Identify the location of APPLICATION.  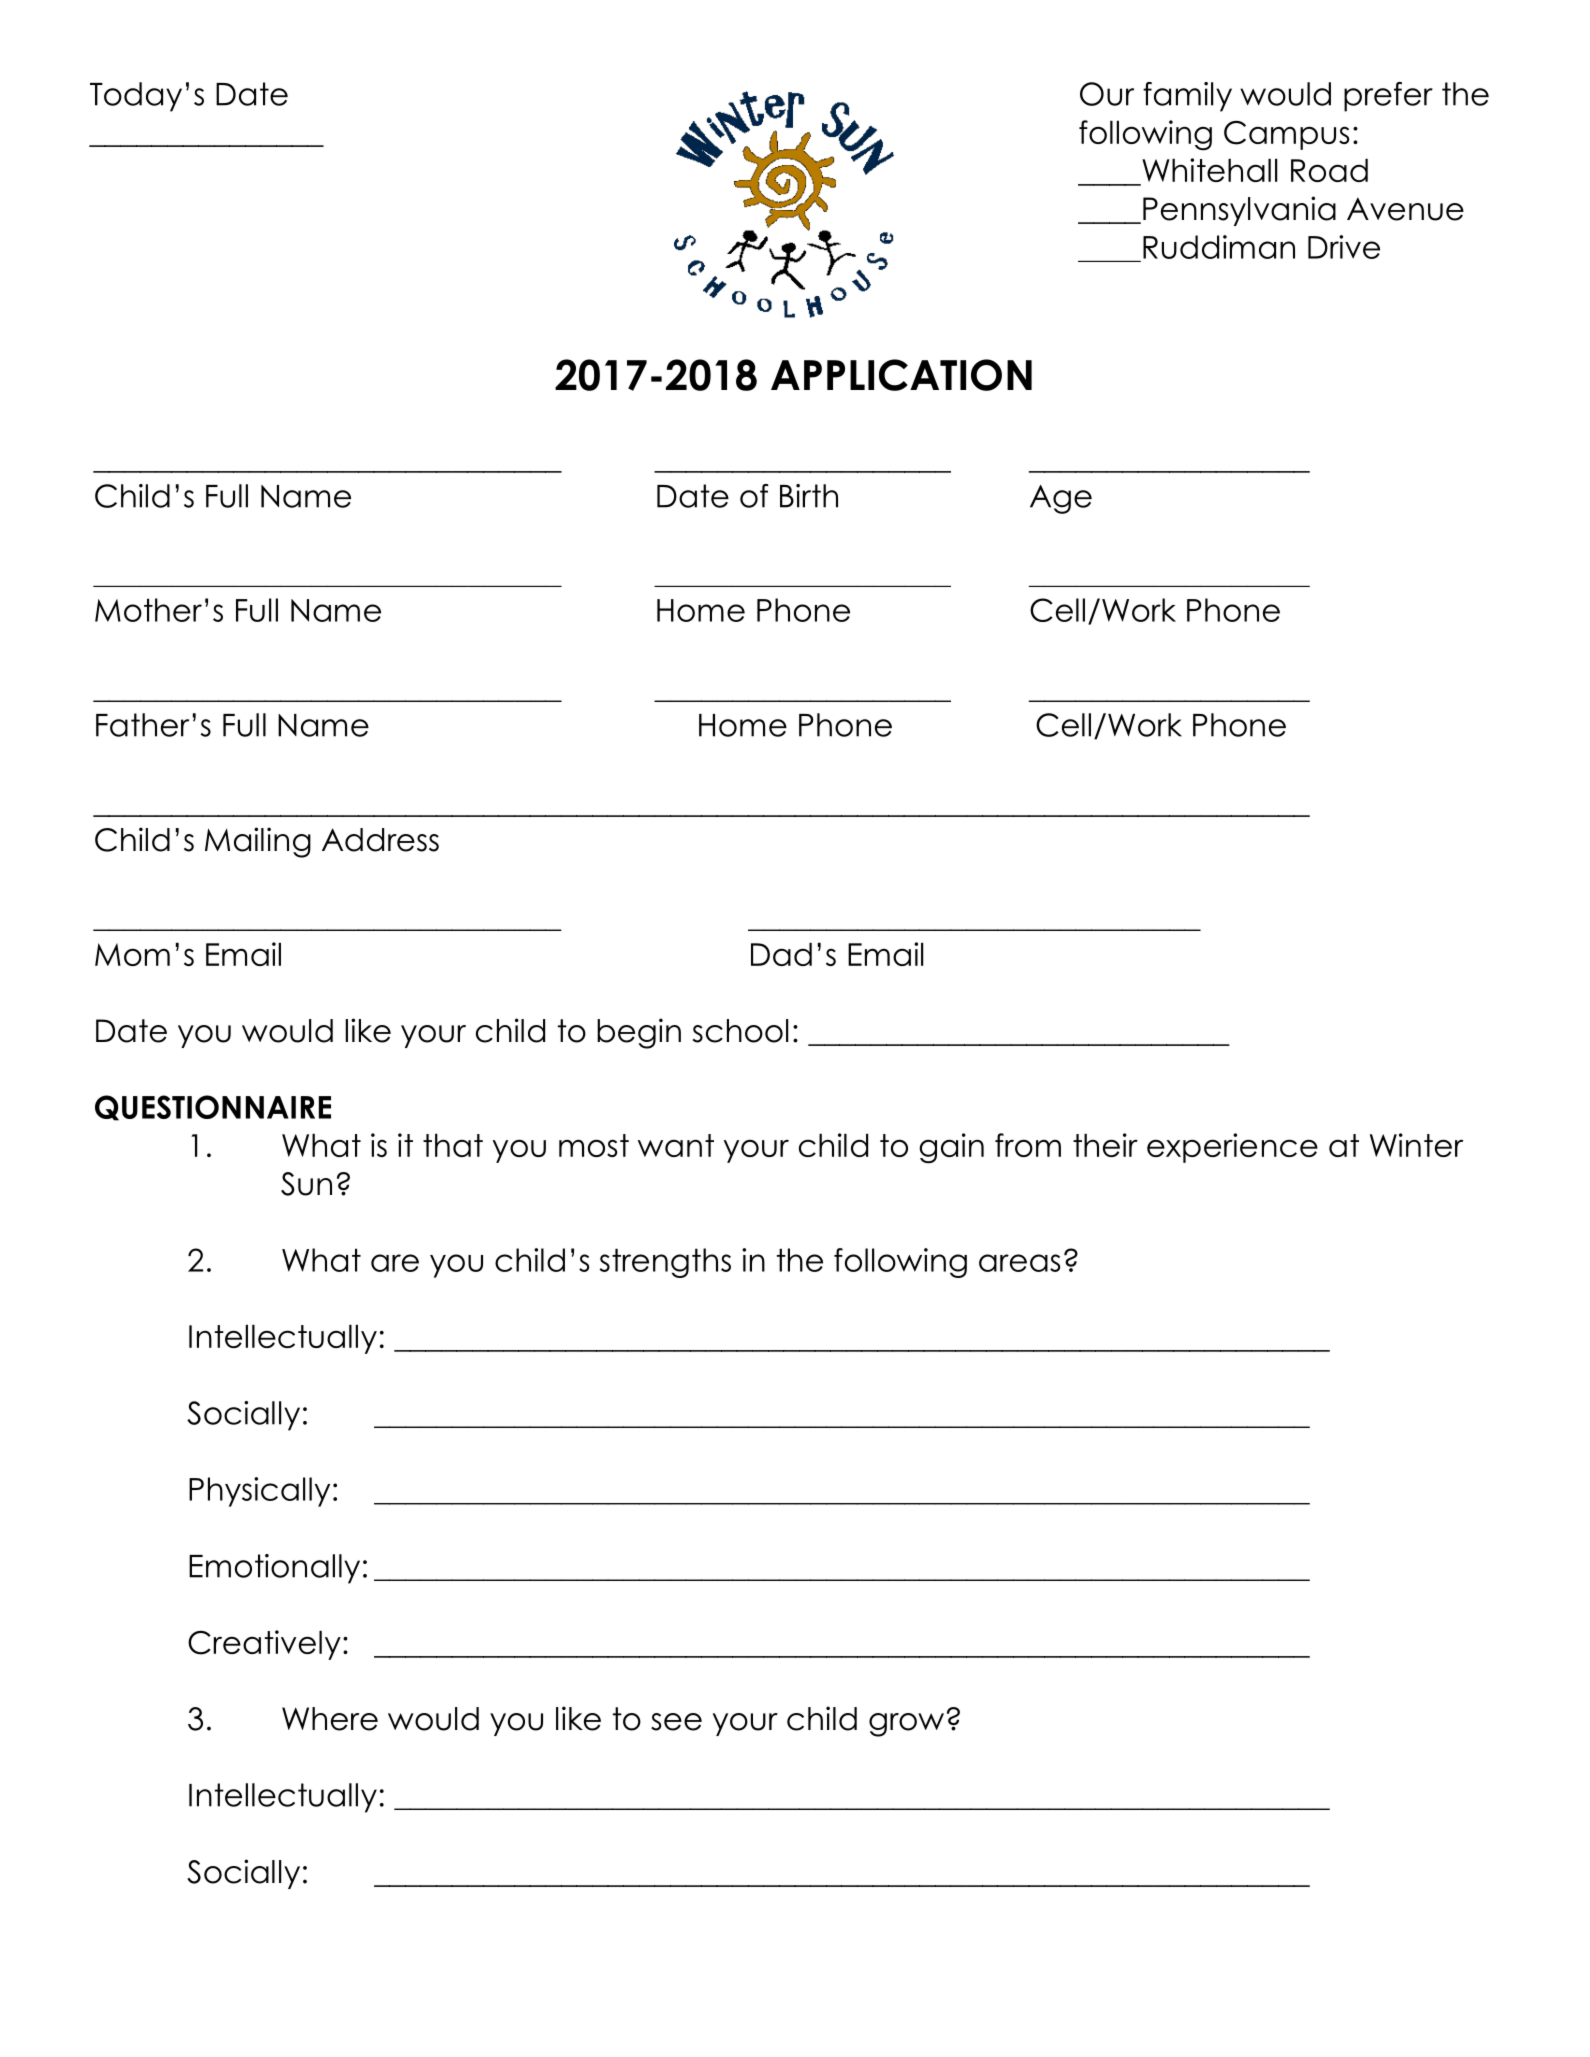
(901, 375).
